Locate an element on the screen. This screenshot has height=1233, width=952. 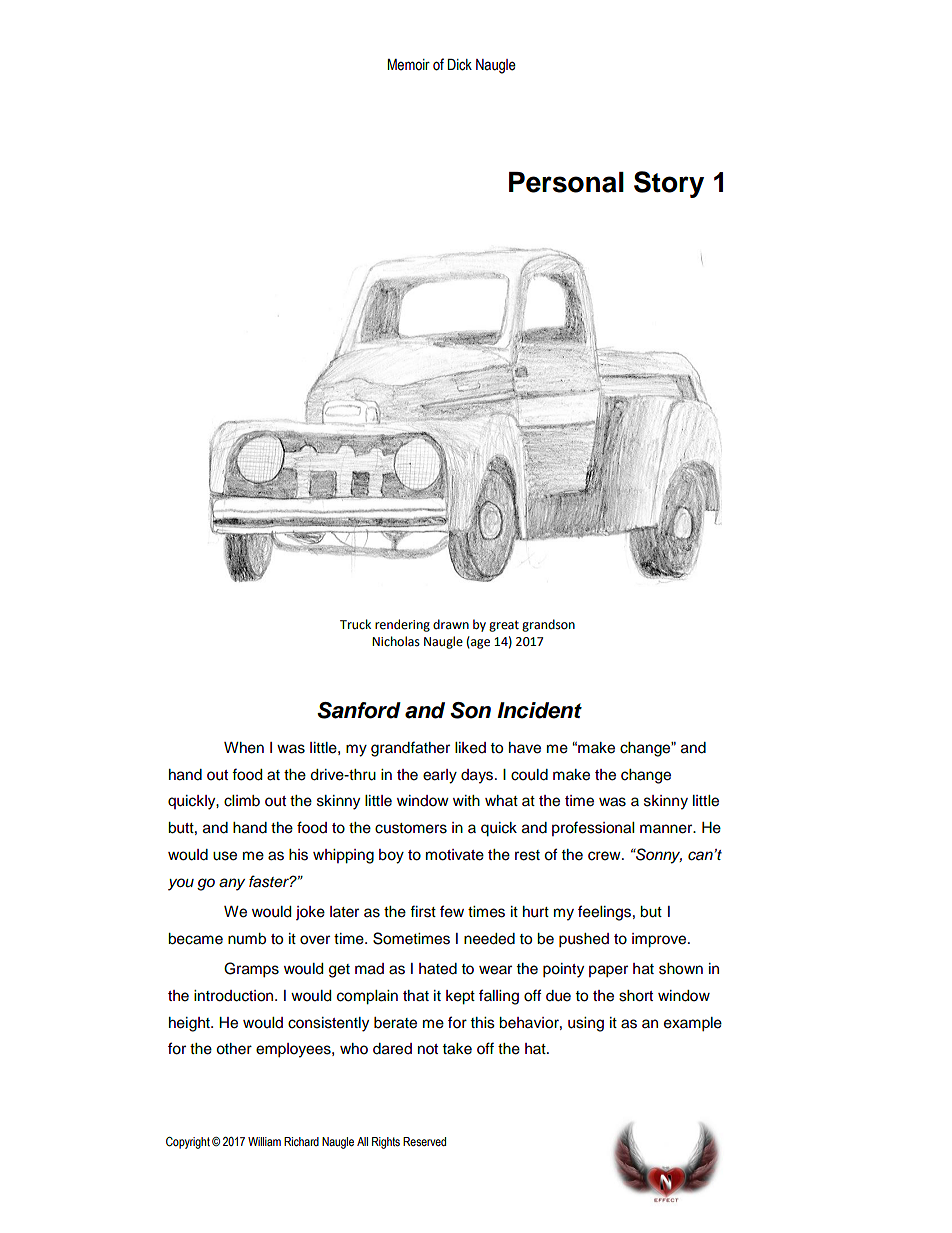
drawn is located at coordinates (451, 624).
